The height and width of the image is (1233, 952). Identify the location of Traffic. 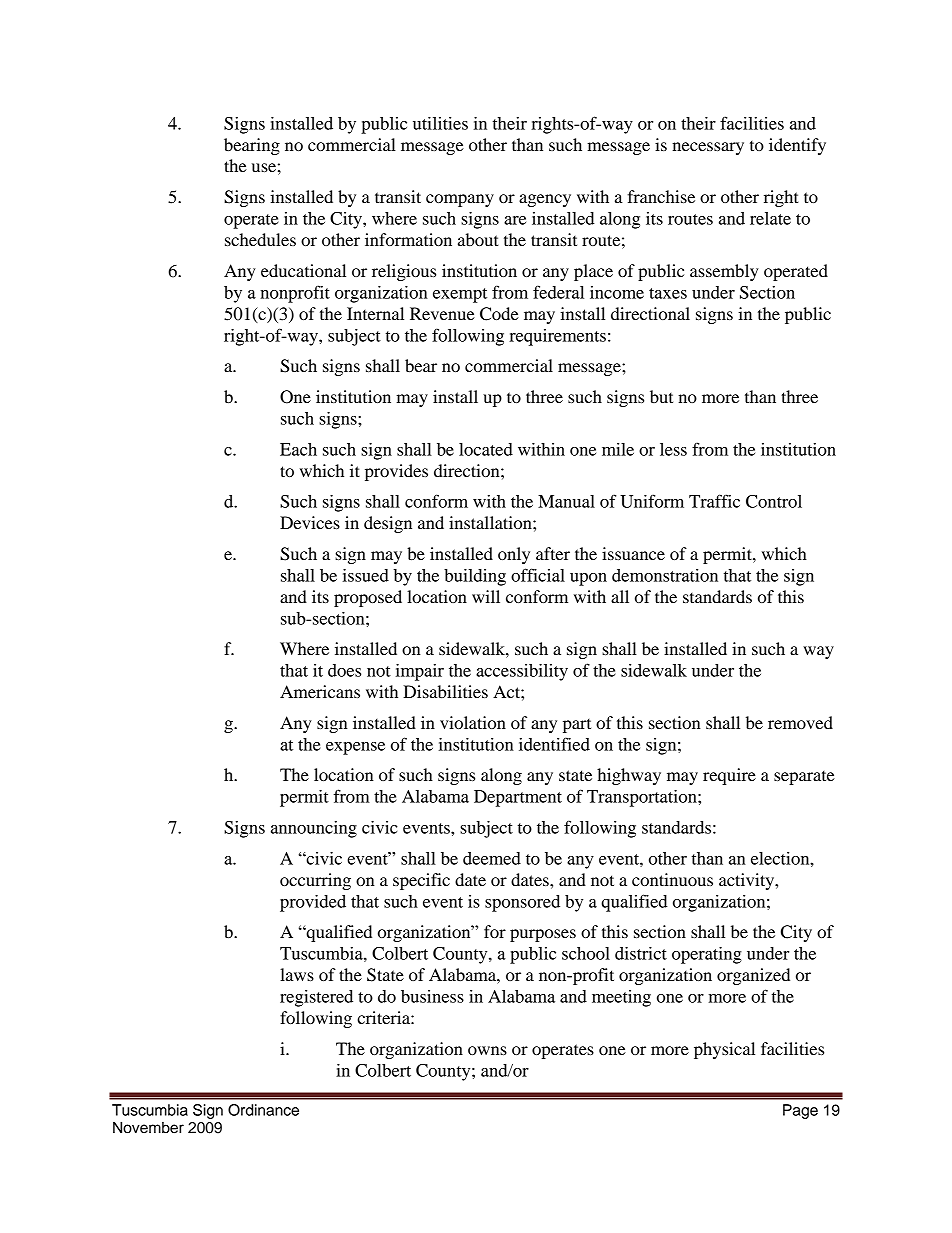
(714, 501).
